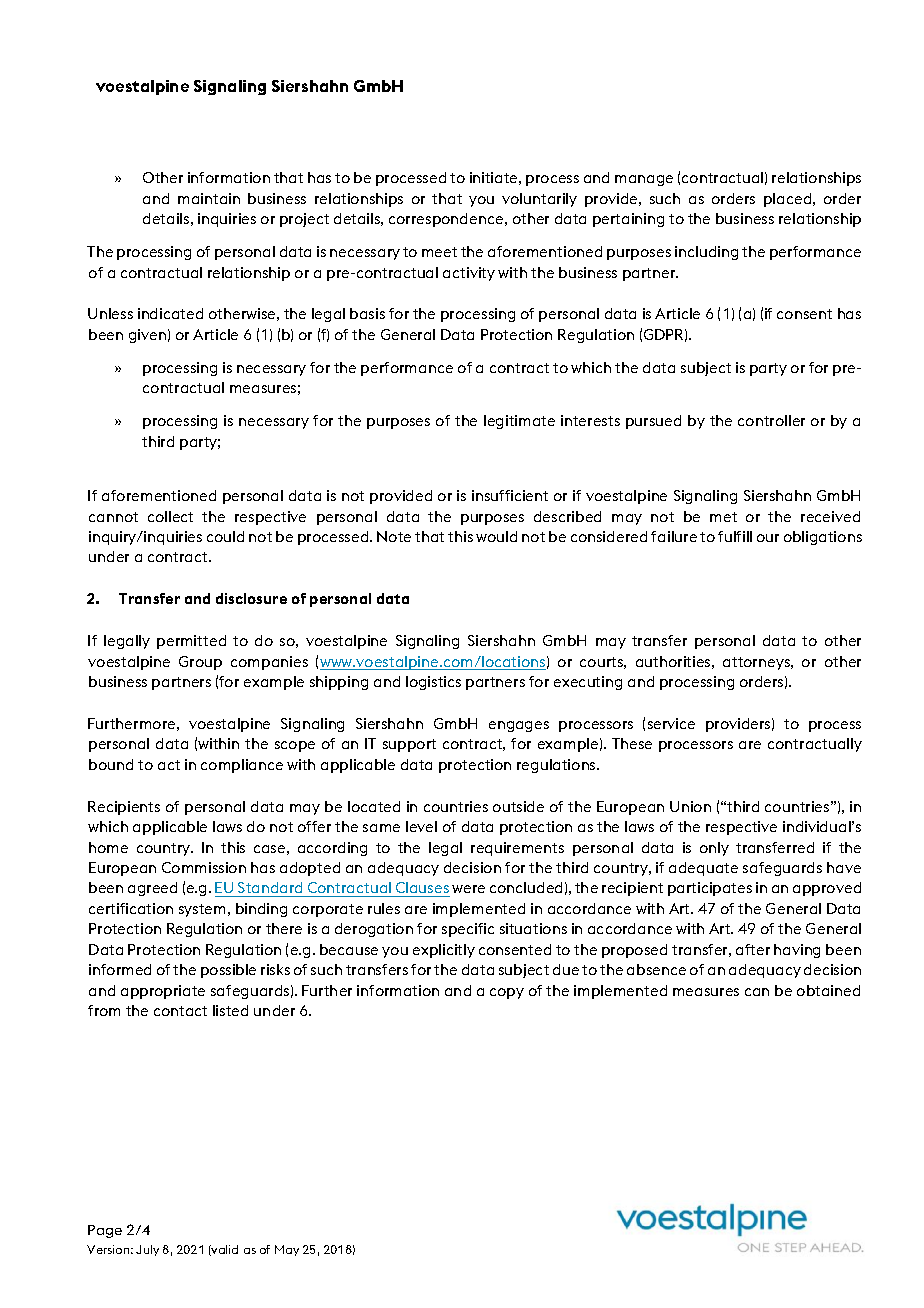 Image resolution: width=924 pixels, height=1308 pixels. Describe the element at coordinates (507, 993) in the document. I see `copy` at that location.
